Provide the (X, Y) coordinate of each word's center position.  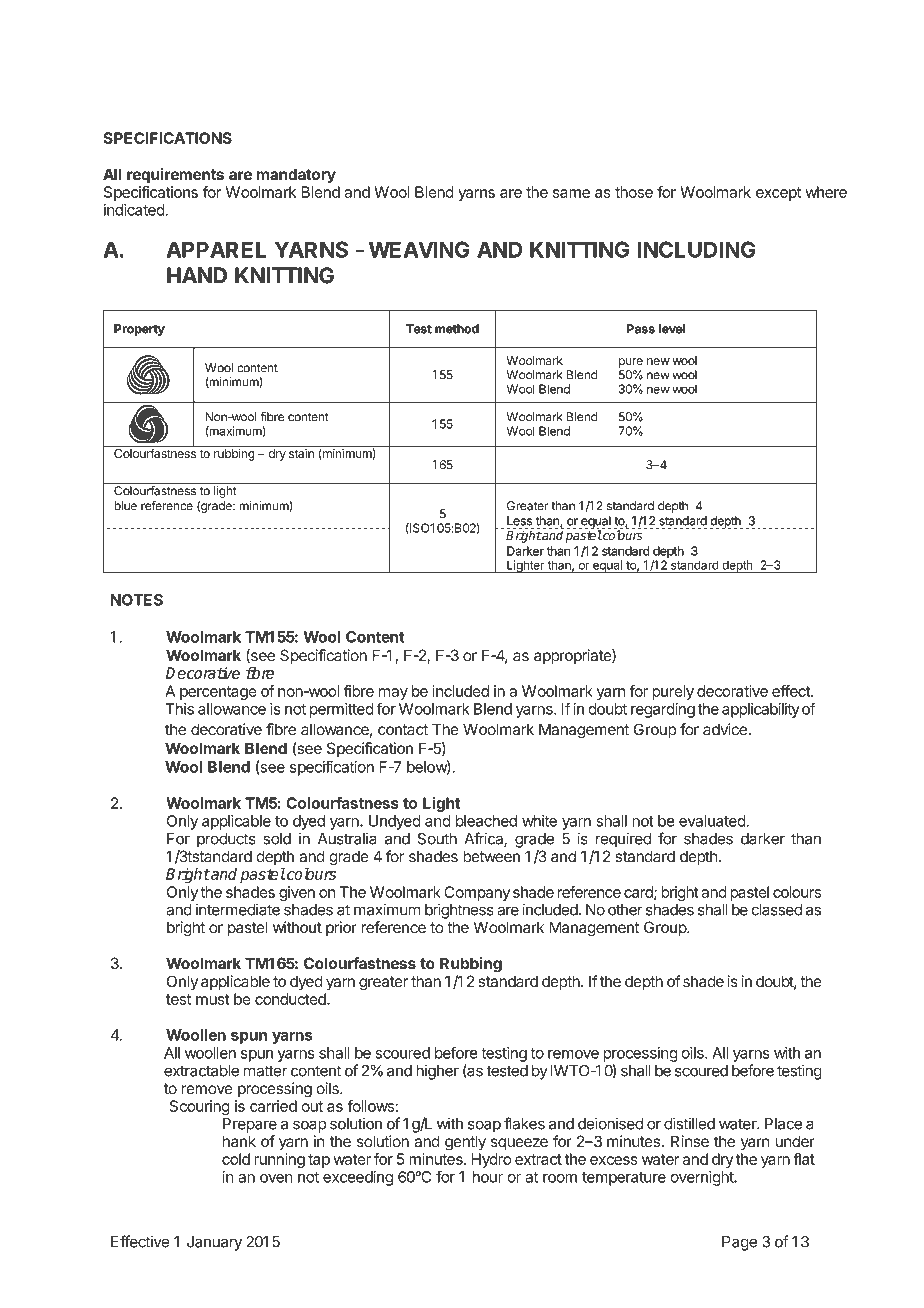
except (778, 194)
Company (477, 893)
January (214, 1243)
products (226, 840)
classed (777, 910)
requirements (175, 175)
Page (739, 1243)
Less (520, 522)
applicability (761, 710)
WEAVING (419, 249)
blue (125, 506)
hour (488, 1177)
